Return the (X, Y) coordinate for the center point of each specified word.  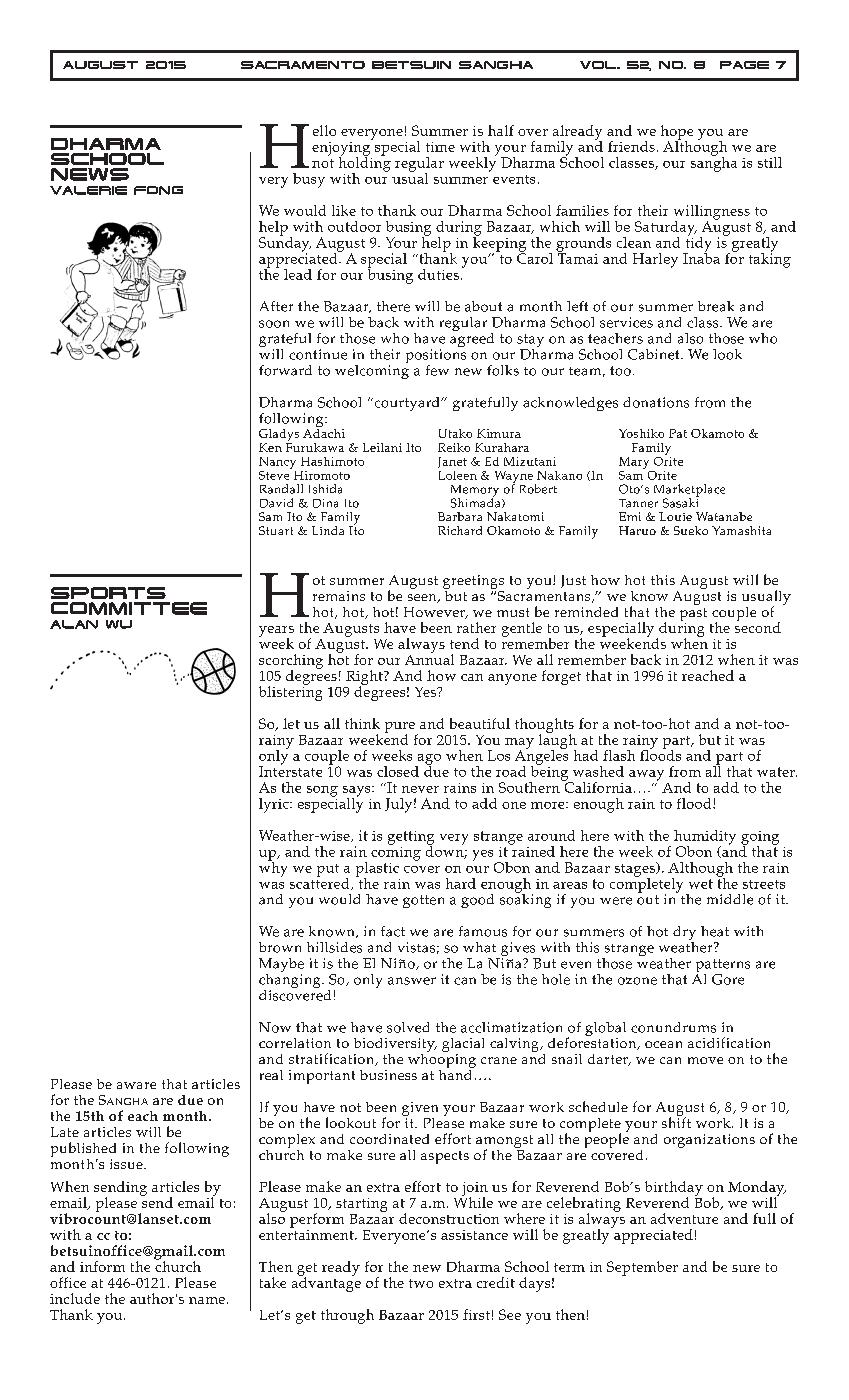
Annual (429, 658)
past (693, 614)
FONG (158, 190)
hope (677, 133)
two (421, 1283)
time (440, 147)
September (642, 1268)
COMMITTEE (129, 608)
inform (102, 1266)
